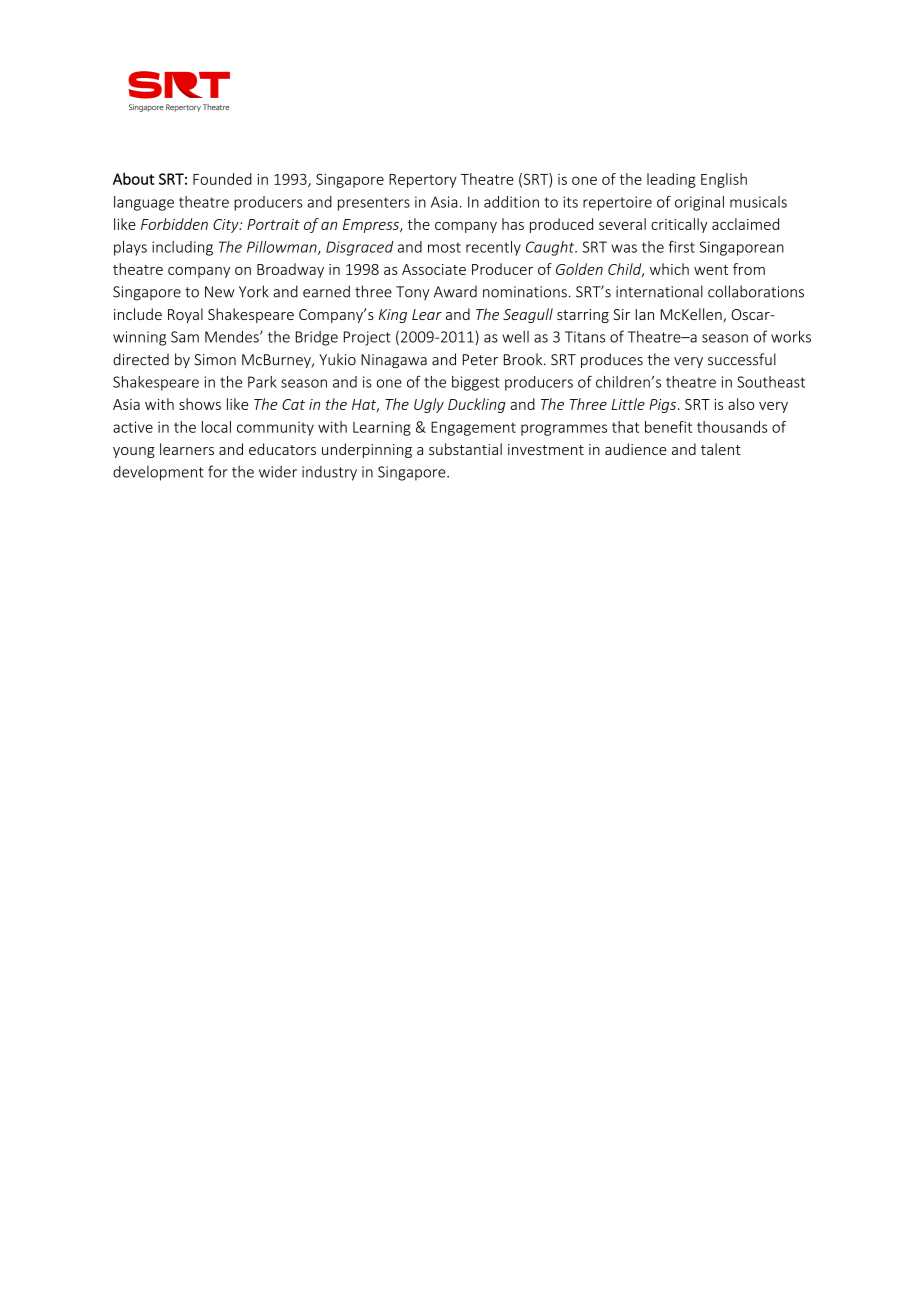  What do you see at coordinates (465, 449) in the screenshot?
I see `substantial` at bounding box center [465, 449].
